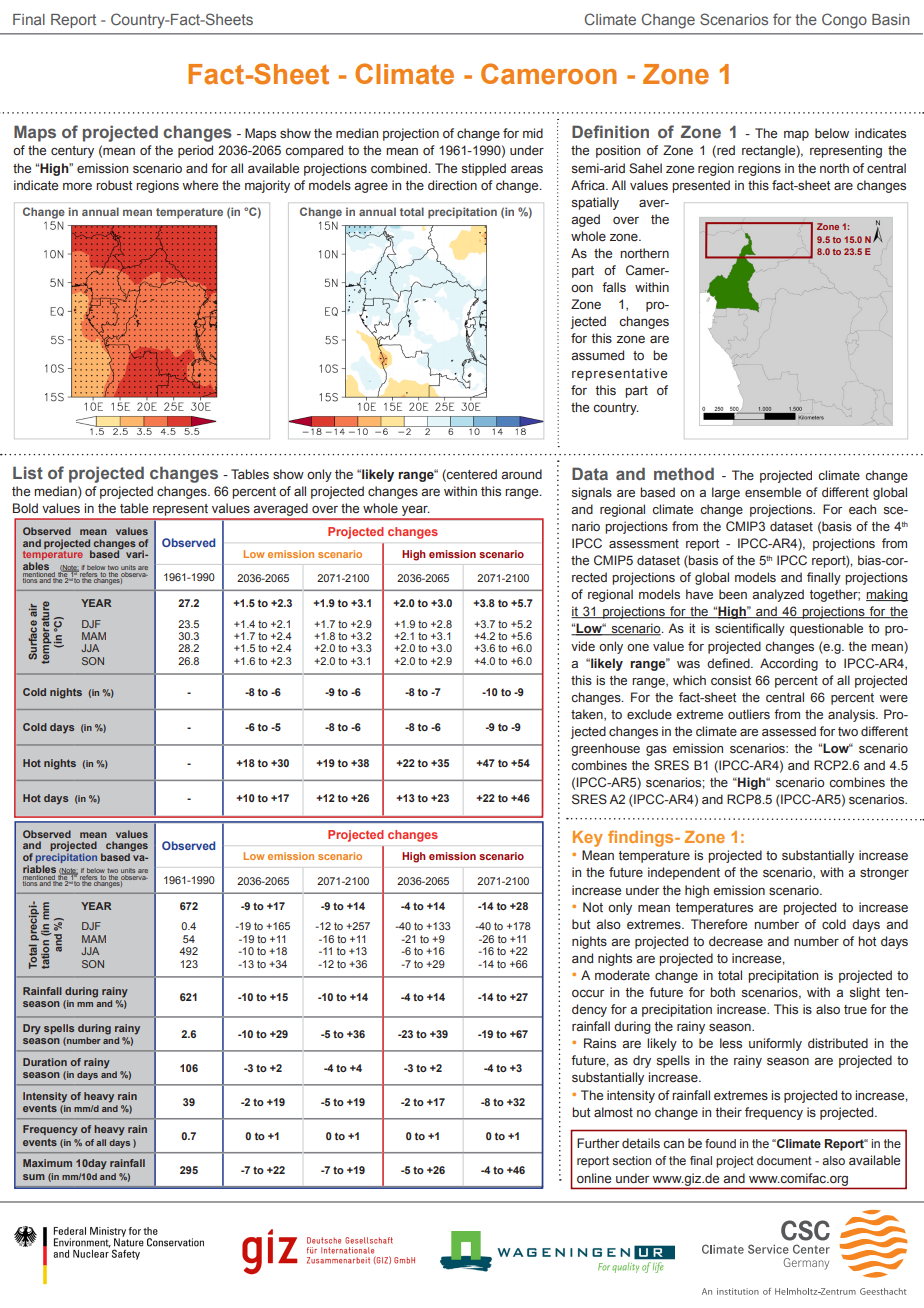 The height and width of the screenshot is (1308, 924). What do you see at coordinates (72, 152) in the screenshot?
I see `century` at bounding box center [72, 152].
